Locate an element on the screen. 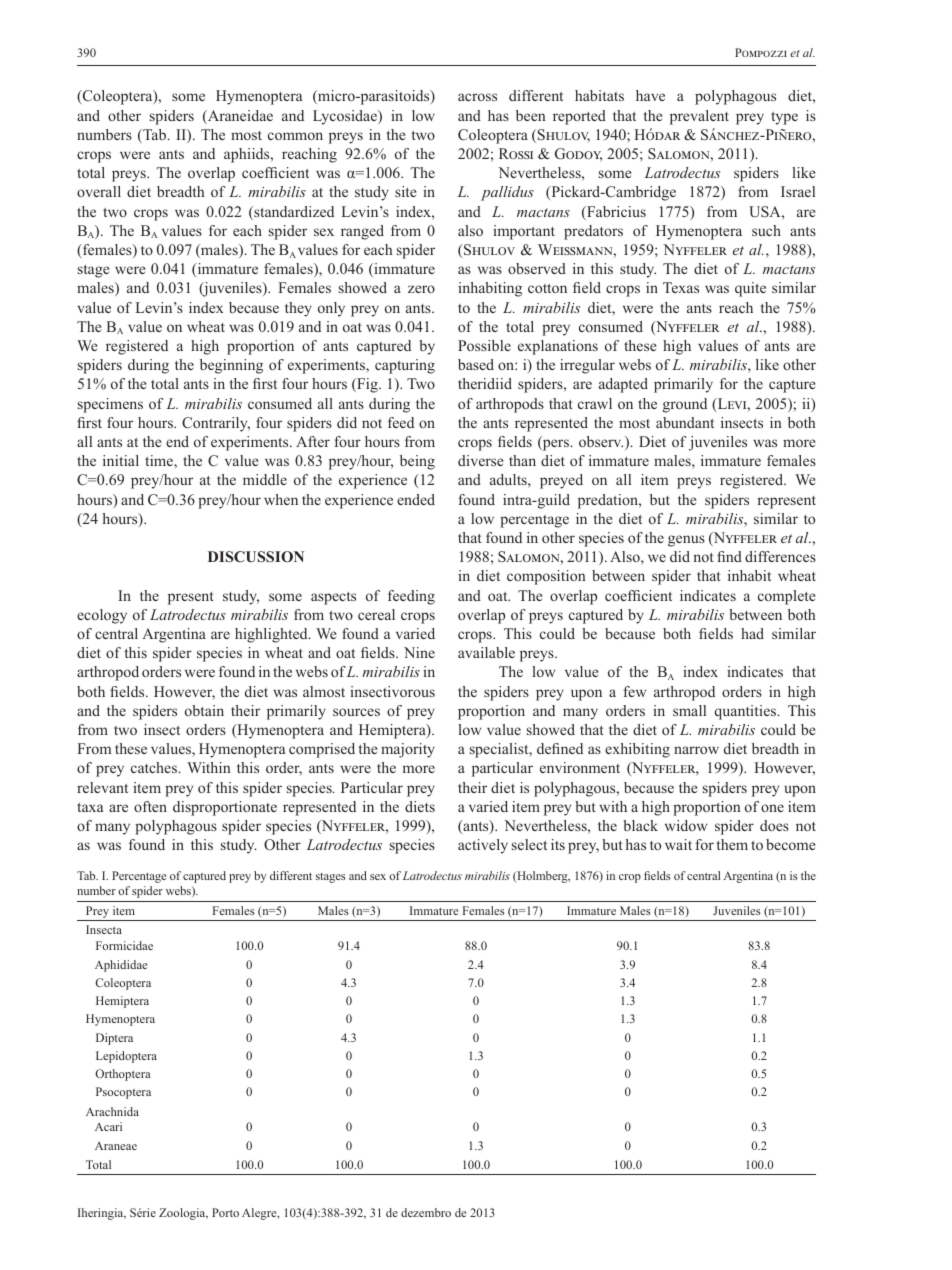 The width and height of the screenshot is (952, 1270). them is located at coordinates (732, 844).
